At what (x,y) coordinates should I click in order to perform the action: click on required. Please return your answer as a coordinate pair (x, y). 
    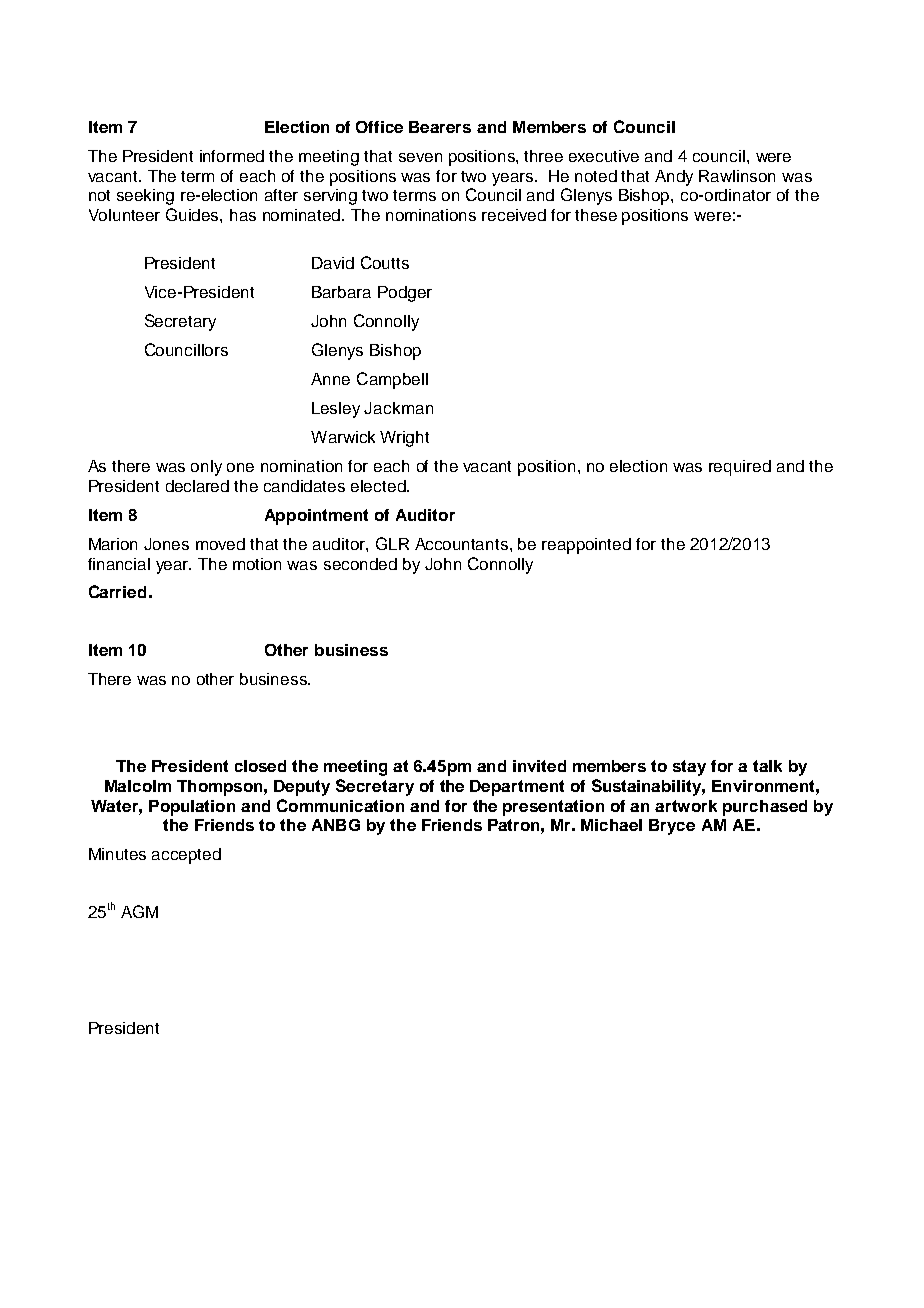
    Looking at the image, I should click on (740, 468).
